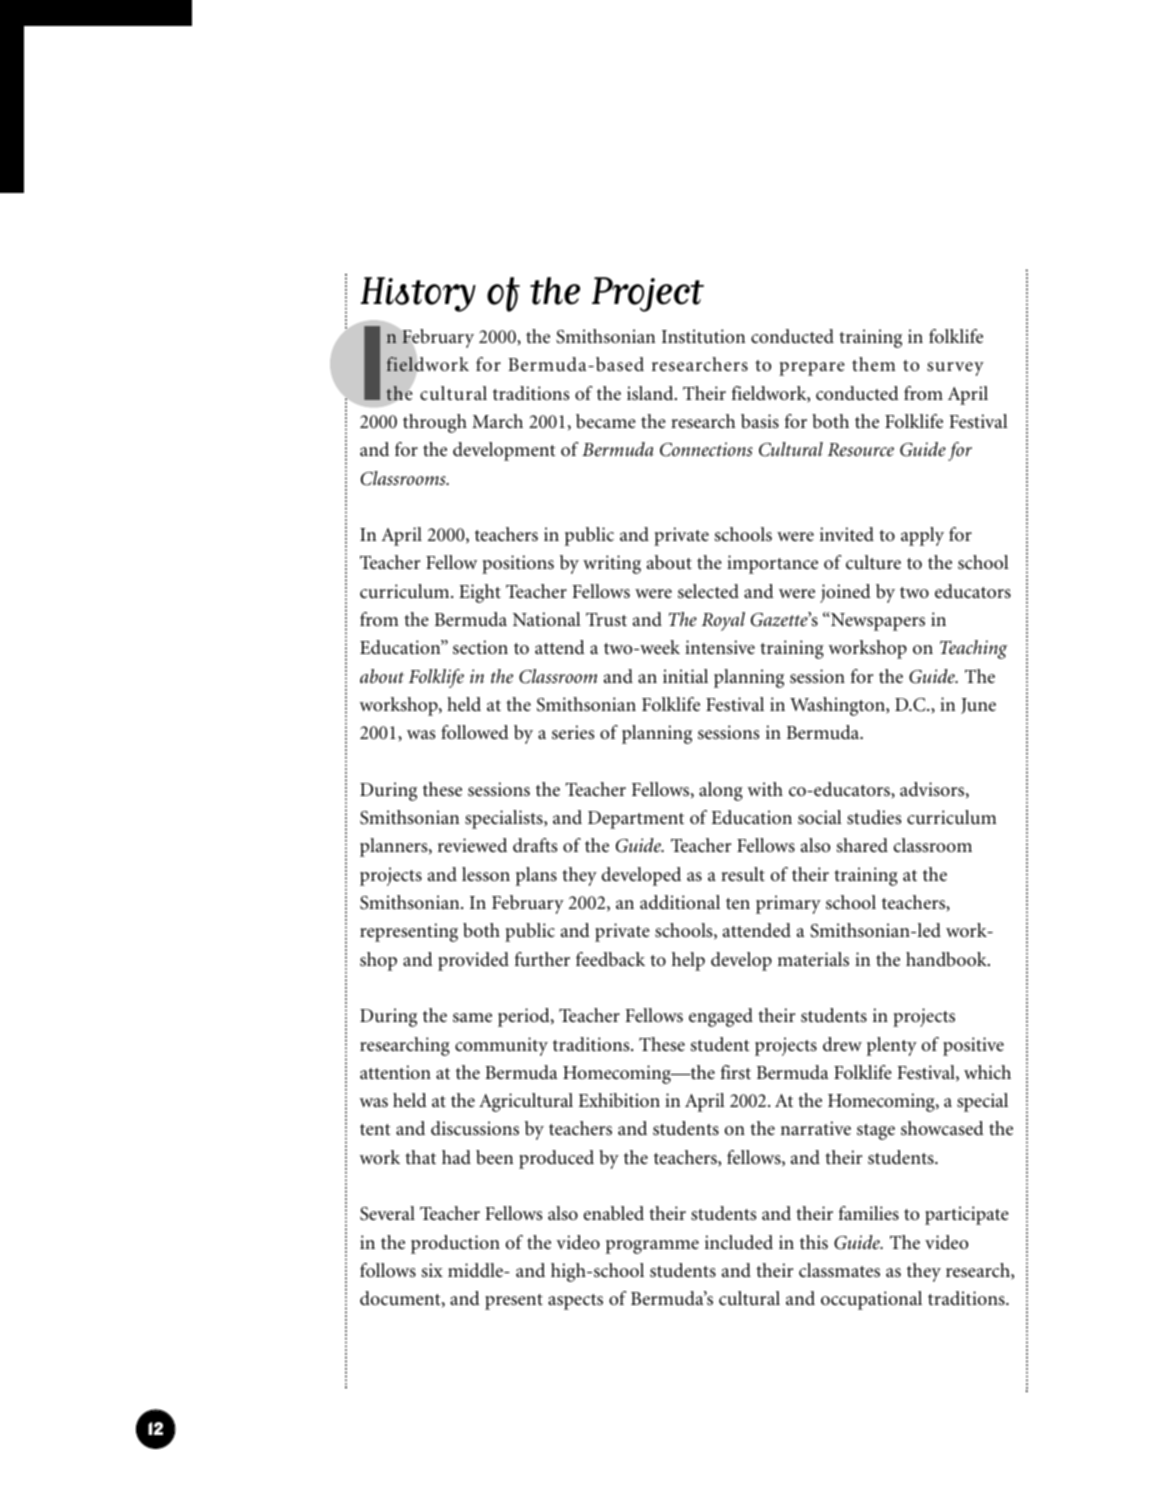 Image resolution: width=1154 pixels, height=1494 pixels. I want to click on studies, so click(874, 817).
